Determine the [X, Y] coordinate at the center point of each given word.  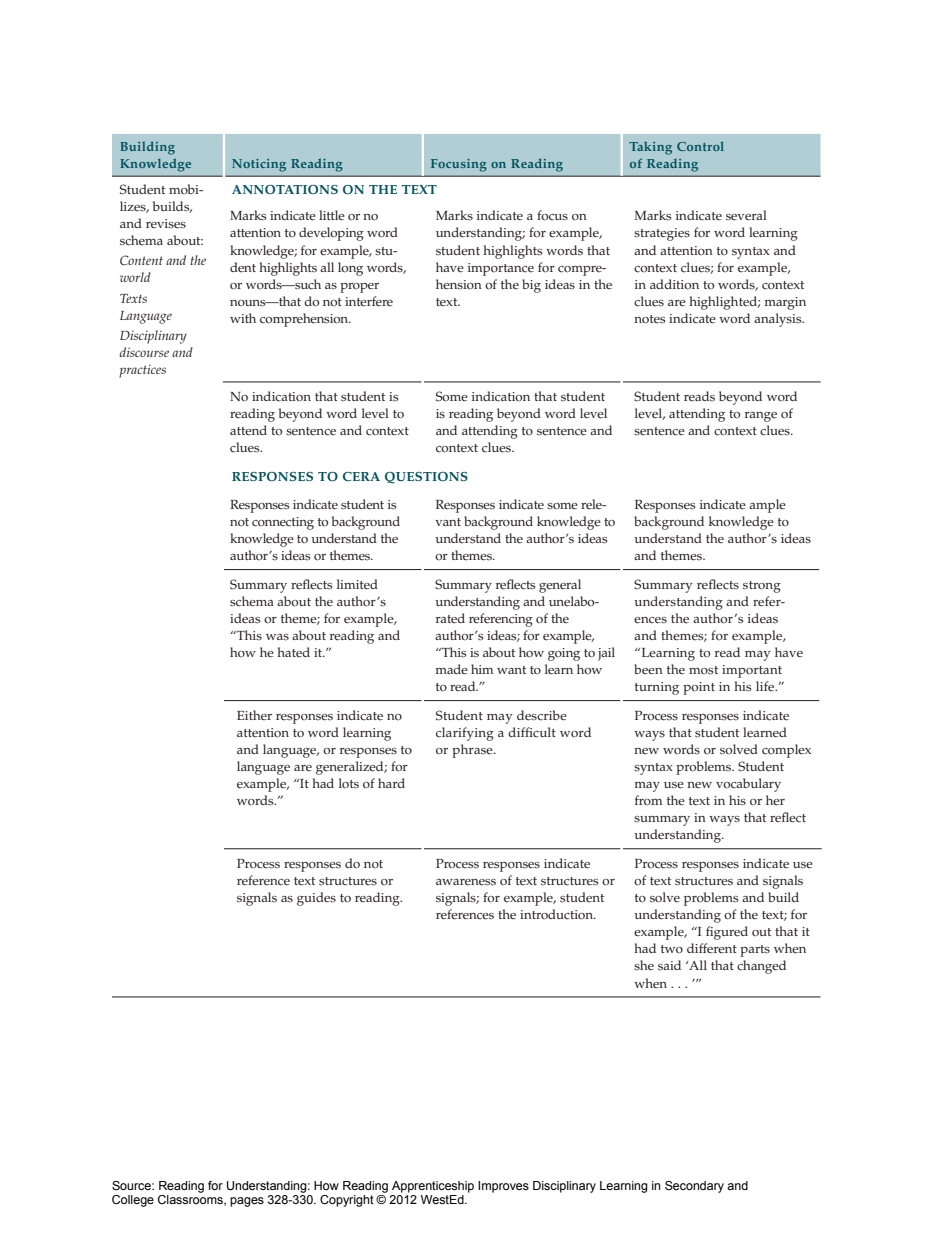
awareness [466, 882]
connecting [283, 523]
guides [316, 899]
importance [501, 269]
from [648, 800]
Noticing [259, 165]
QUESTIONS [426, 478]
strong [762, 587]
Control [700, 146]
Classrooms [191, 1200]
